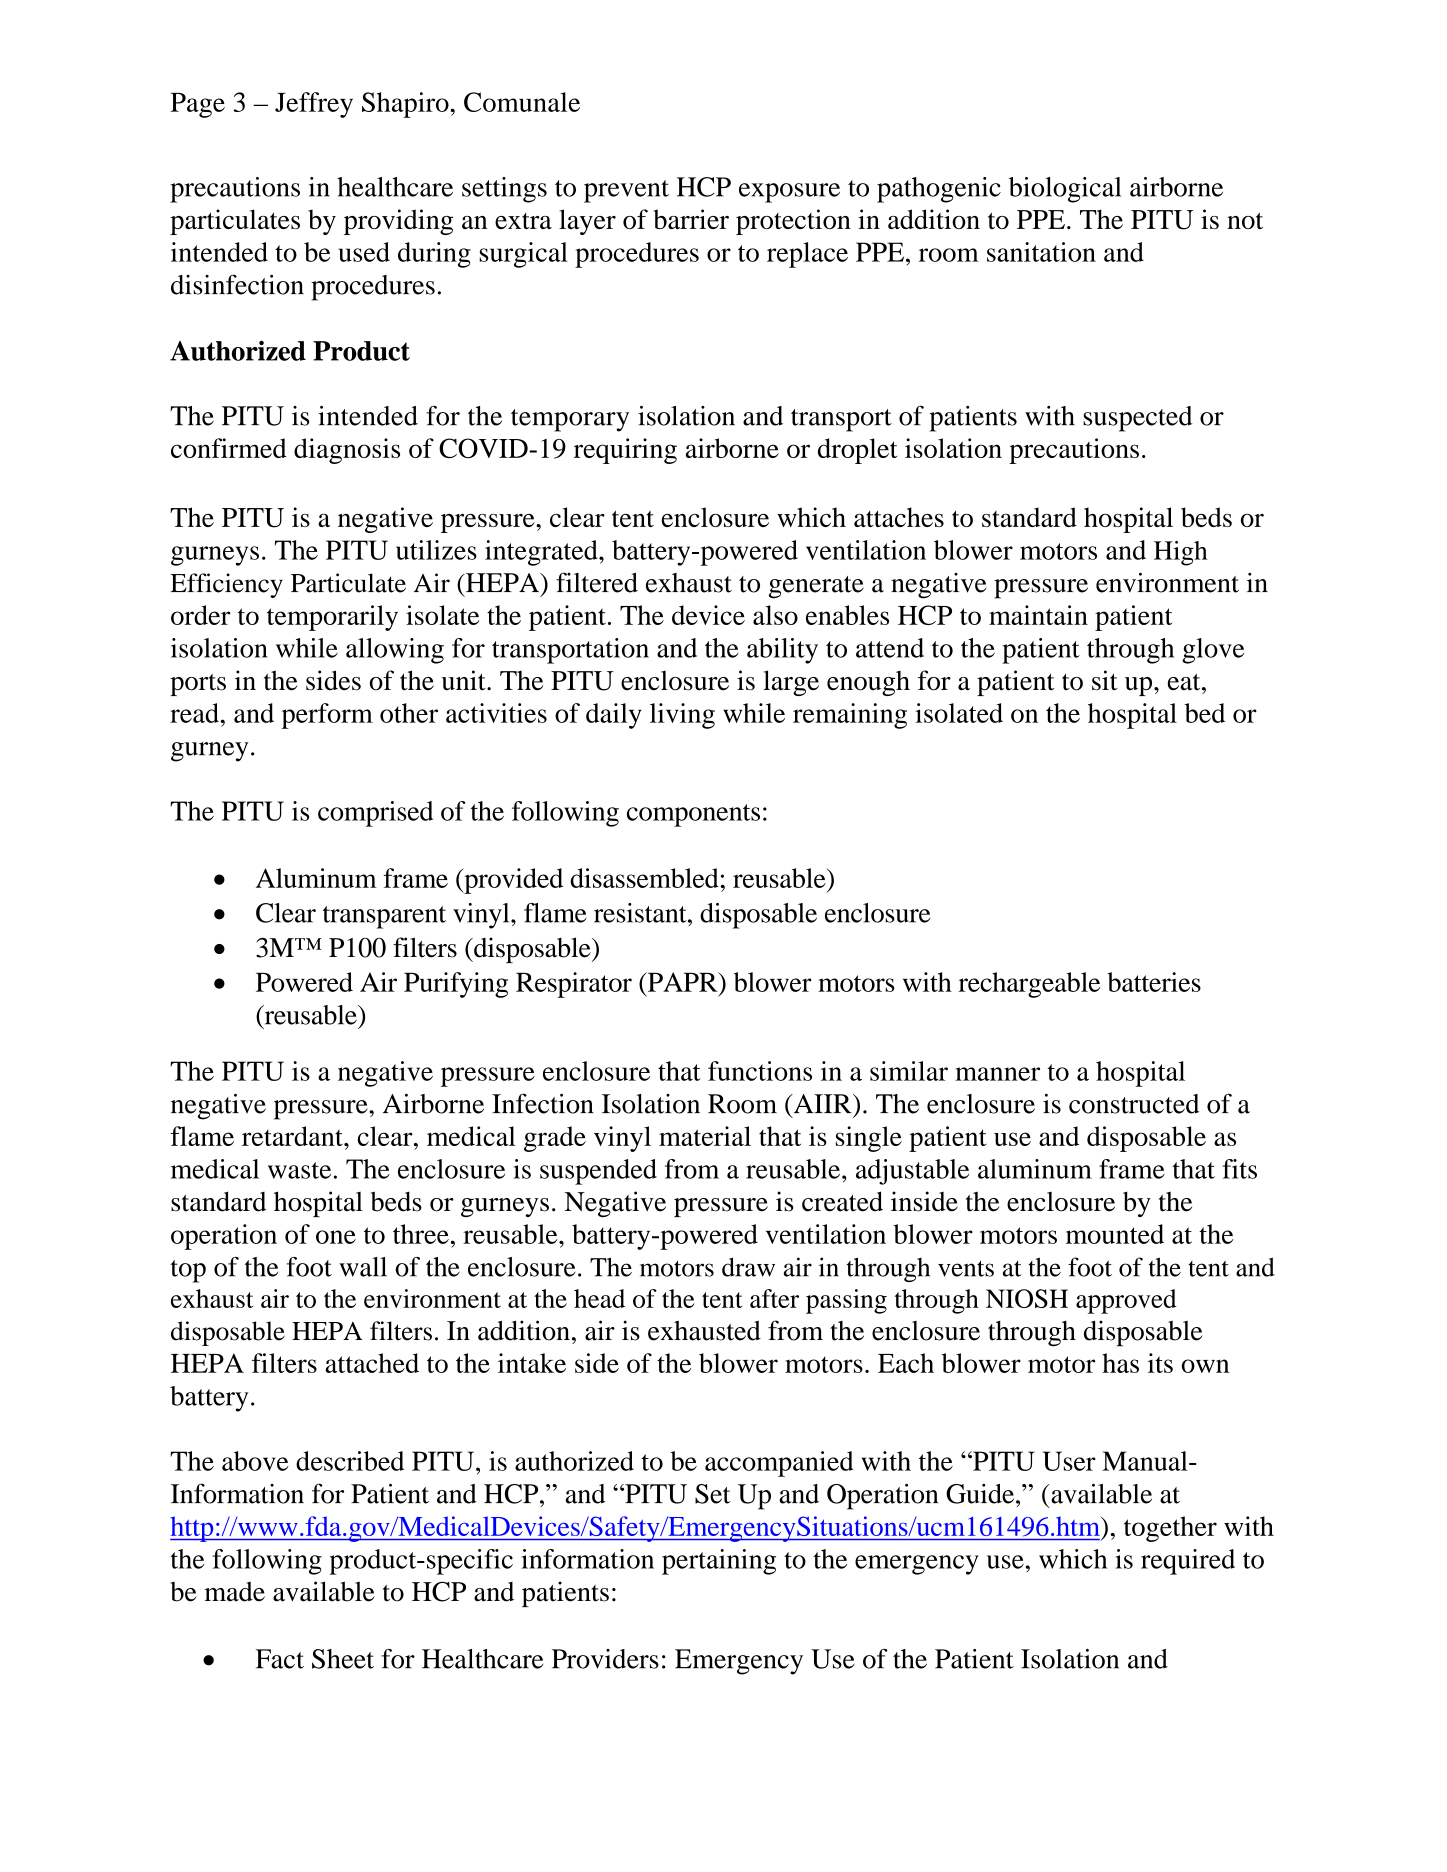  What do you see at coordinates (1154, 982) in the document?
I see `batteries` at bounding box center [1154, 982].
